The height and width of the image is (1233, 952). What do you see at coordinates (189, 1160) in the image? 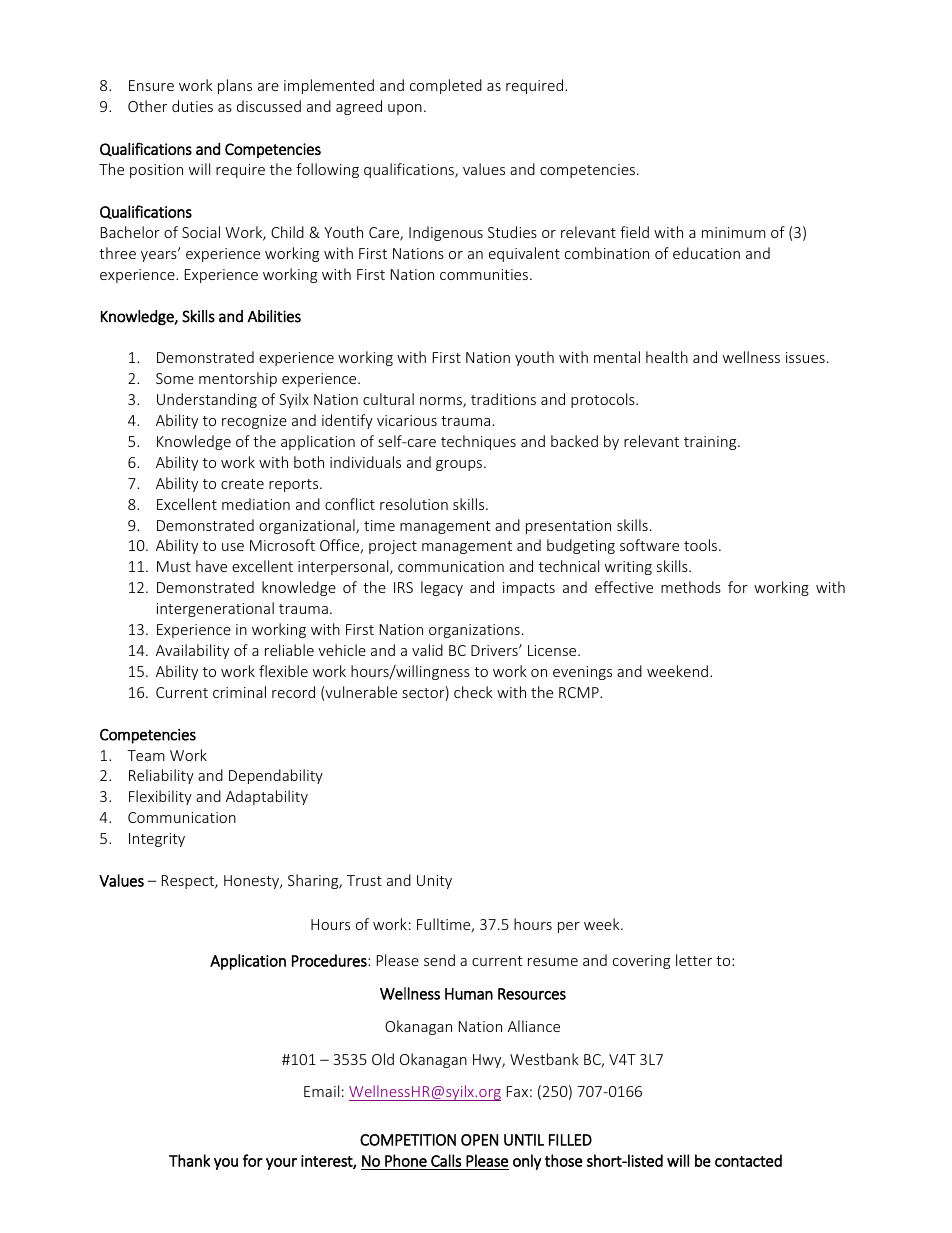
I see `Thank` at bounding box center [189, 1160].
